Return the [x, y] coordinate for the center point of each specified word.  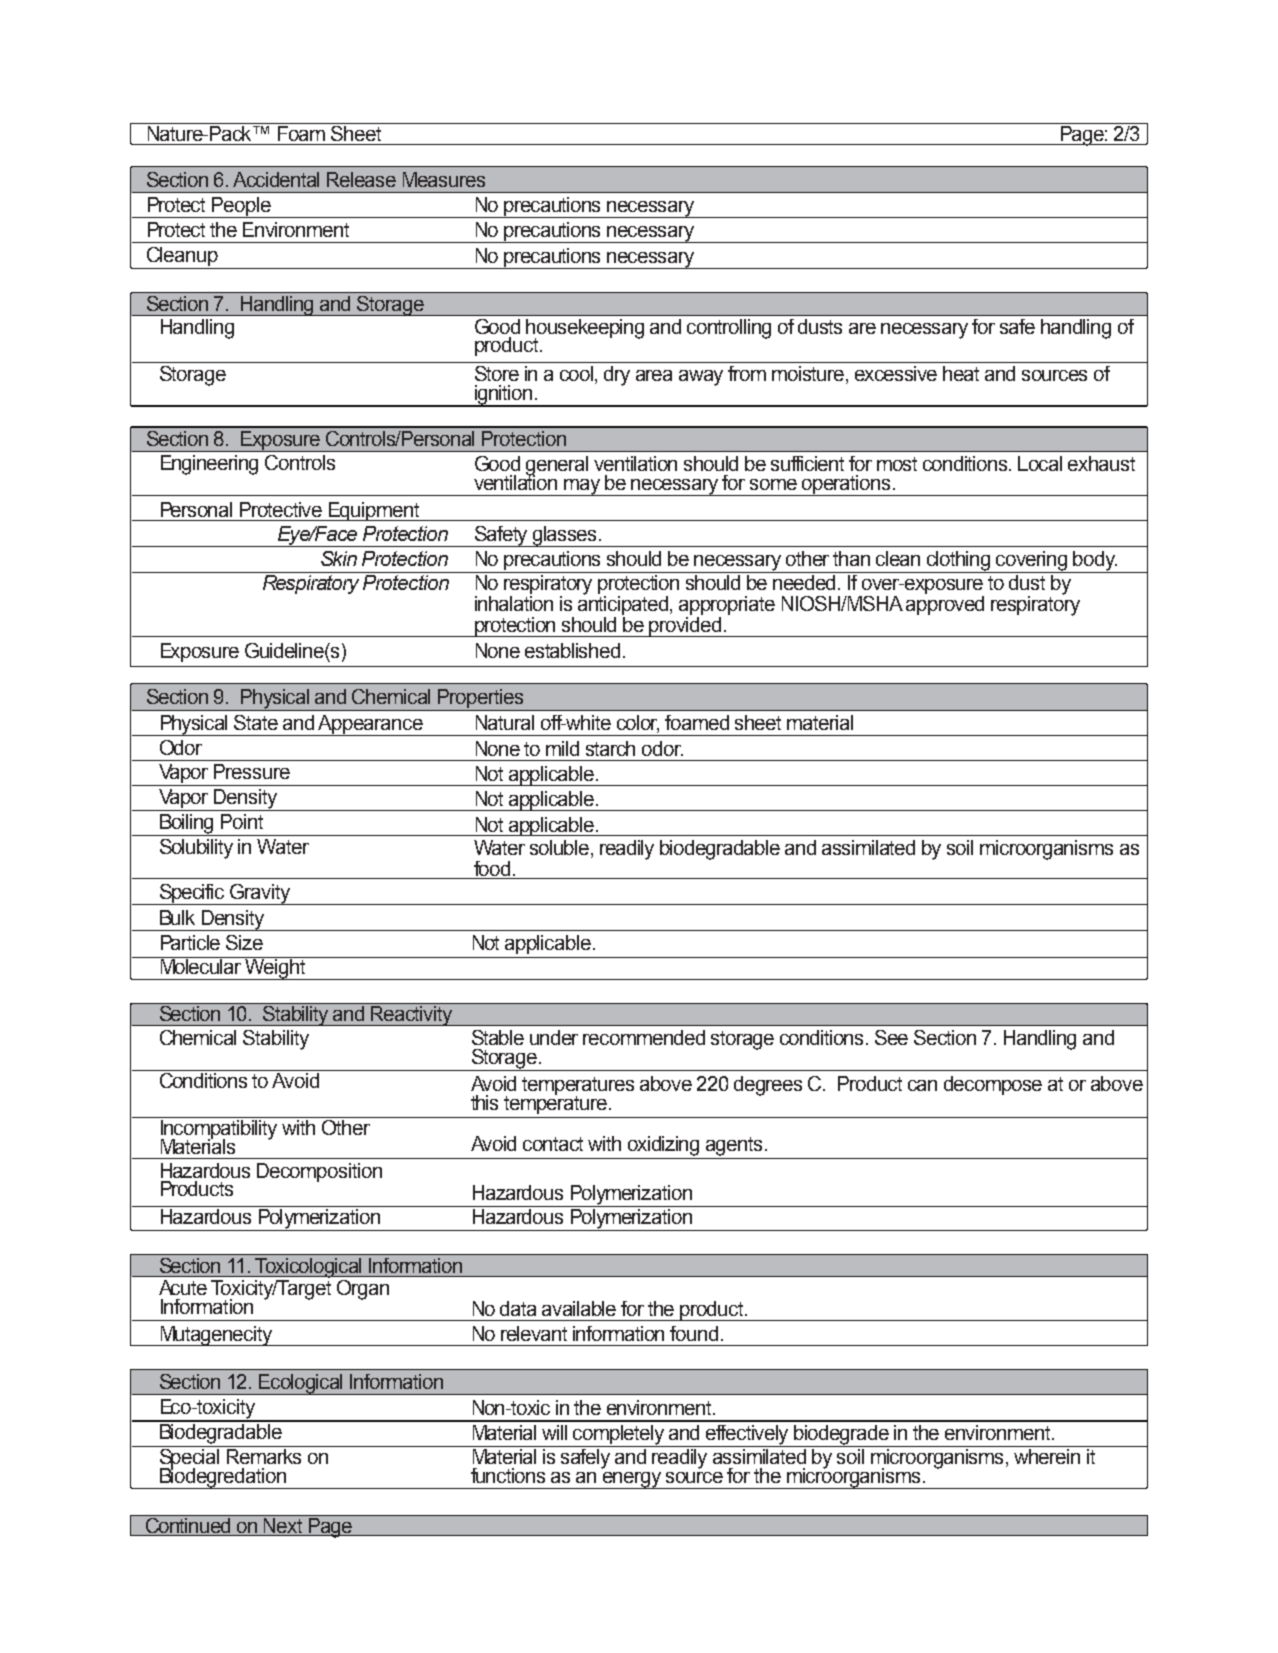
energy [632, 1480]
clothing [959, 562]
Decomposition [319, 1172]
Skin [339, 558]
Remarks [265, 1455]
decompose [993, 1085]
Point [242, 821]
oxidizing [663, 1146]
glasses [565, 536]
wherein [1047, 1455]
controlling [729, 329]
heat [961, 373]
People [241, 207]
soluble [561, 849]
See [891, 1037]
